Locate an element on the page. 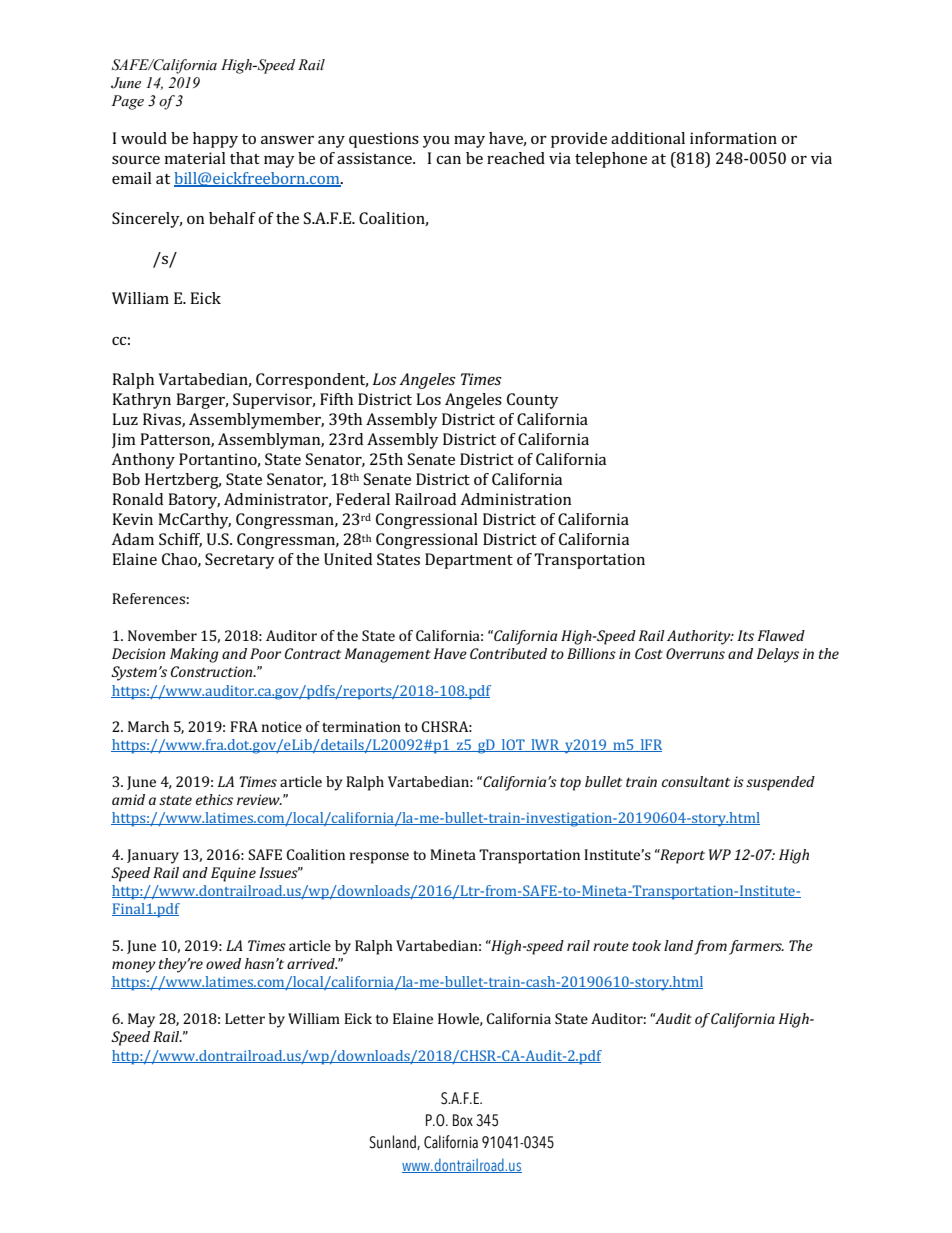 The height and width of the image is (1233, 952). happy is located at coordinates (215, 140).
